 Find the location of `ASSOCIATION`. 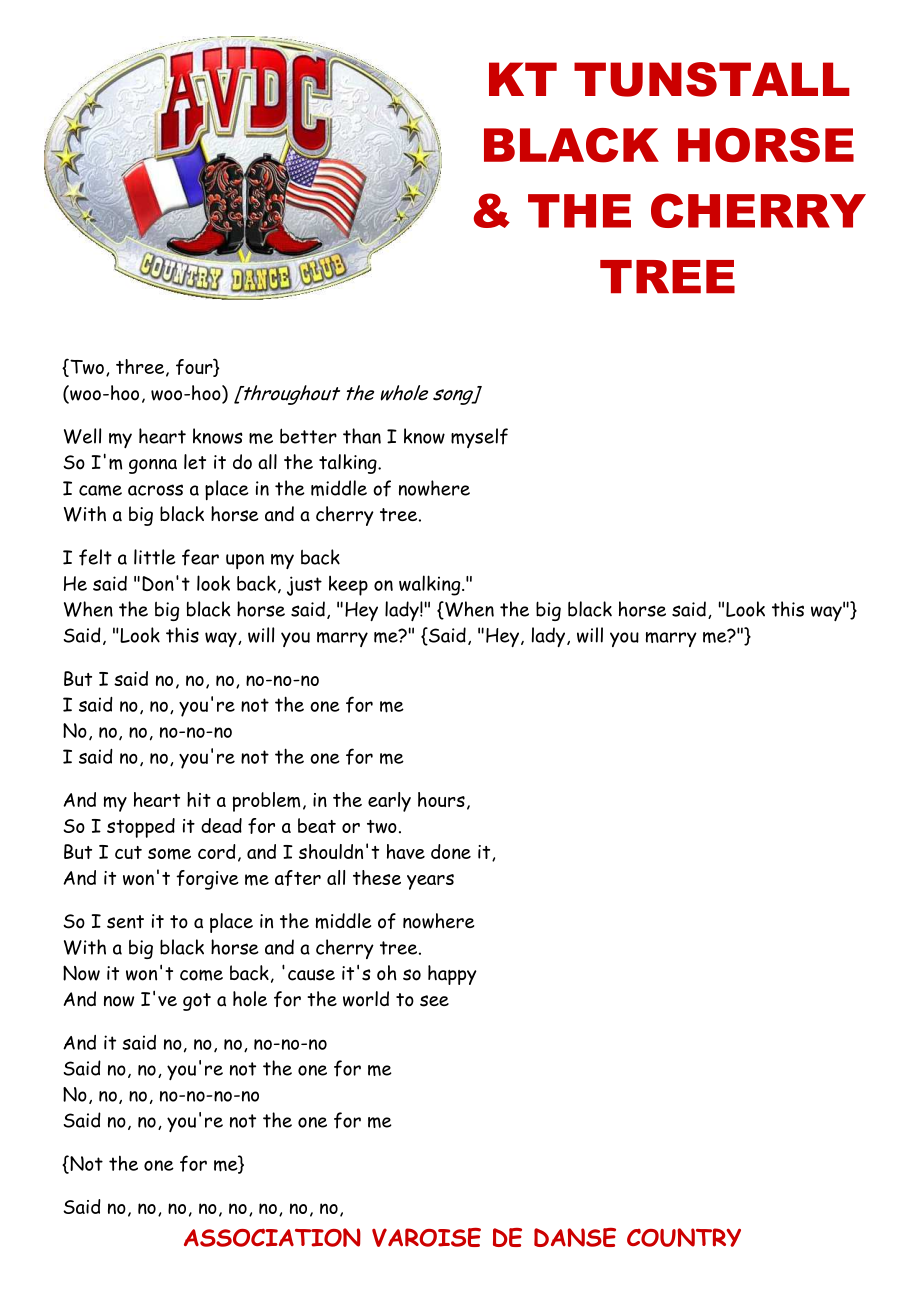

ASSOCIATION is located at coordinates (272, 1237).
